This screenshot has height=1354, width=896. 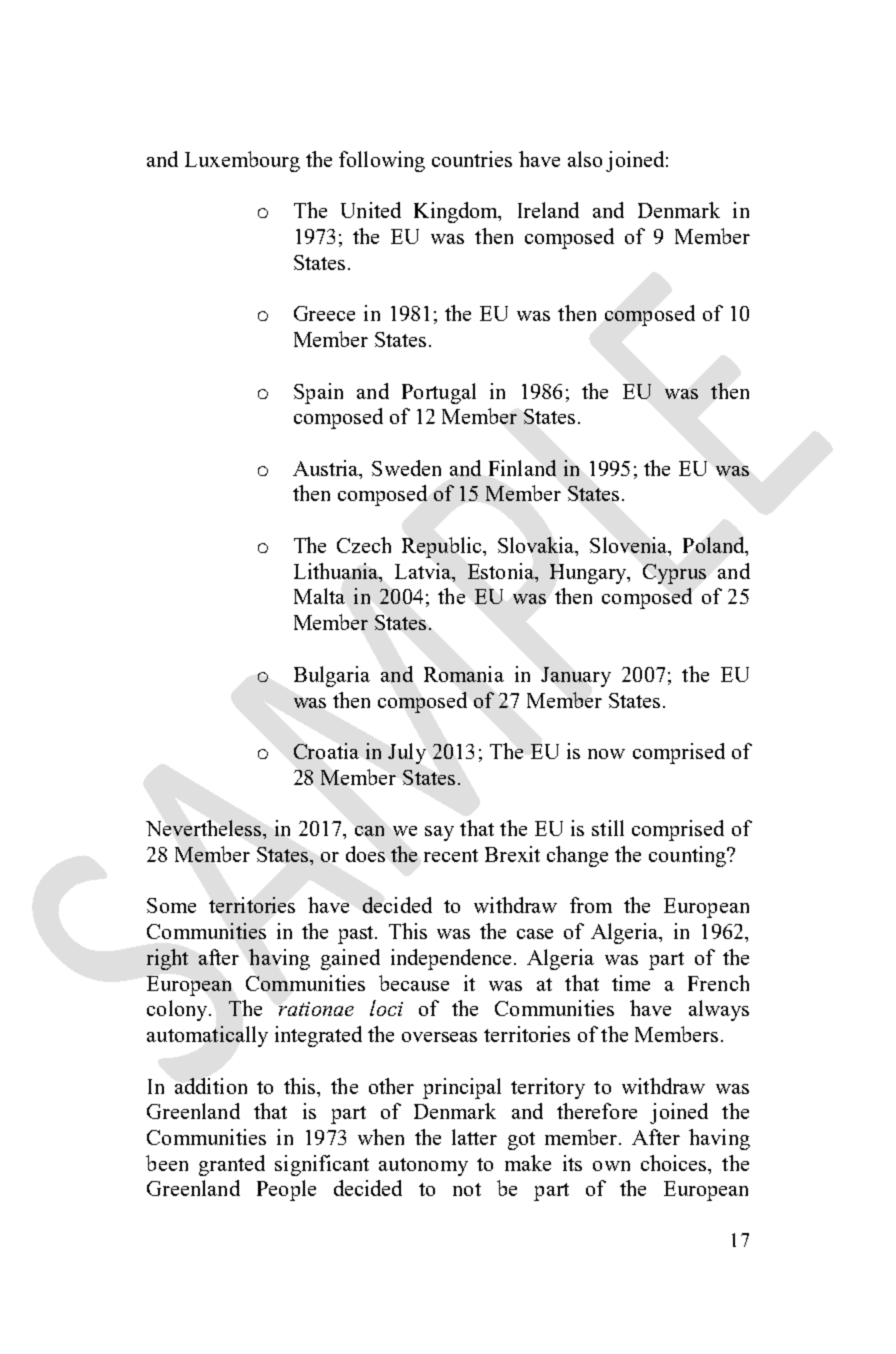 What do you see at coordinates (443, 547) in the screenshot?
I see `Republic` at bounding box center [443, 547].
